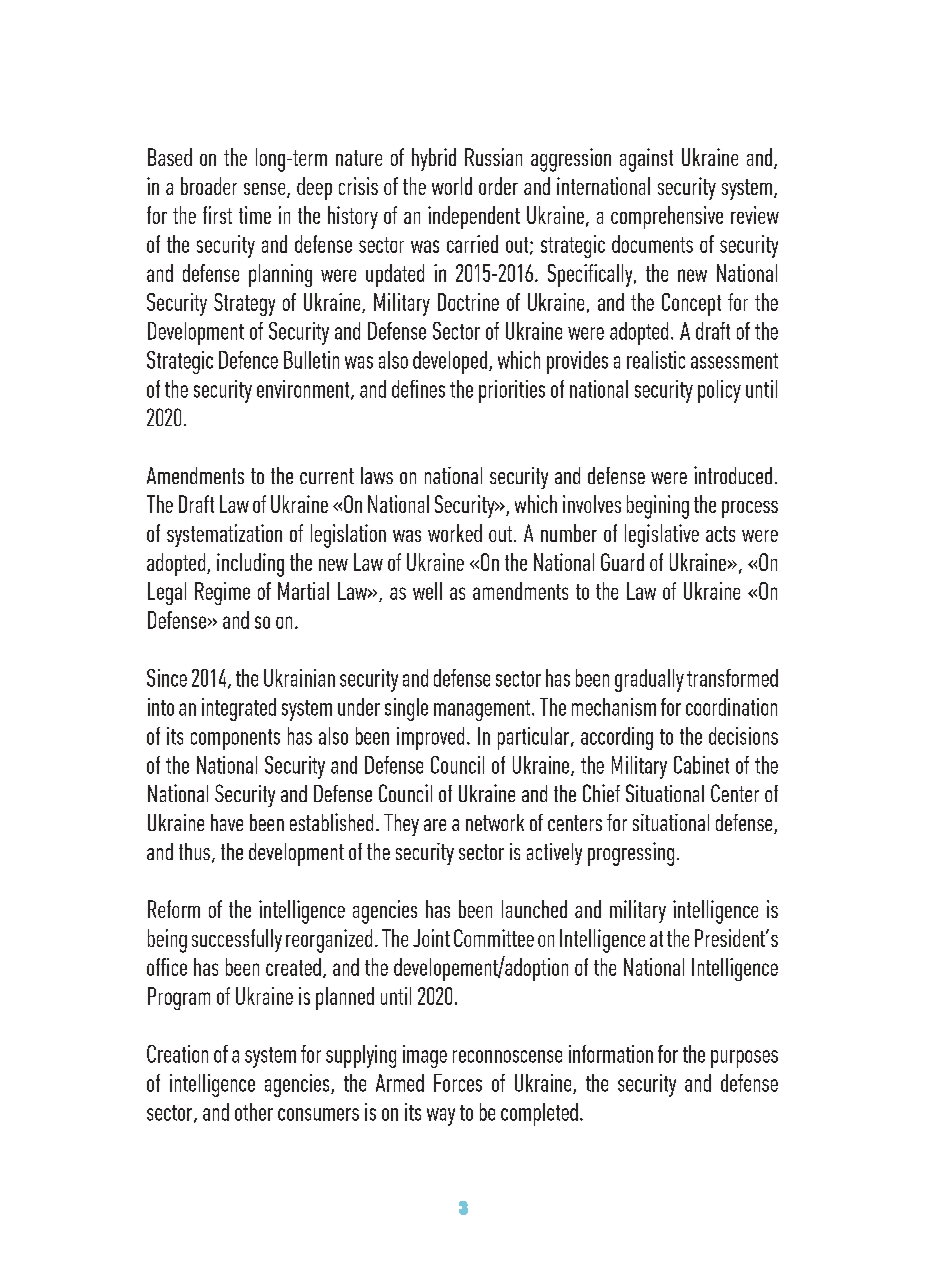 The width and height of the document is (925, 1288). I want to click on progressing, so click(631, 854).
